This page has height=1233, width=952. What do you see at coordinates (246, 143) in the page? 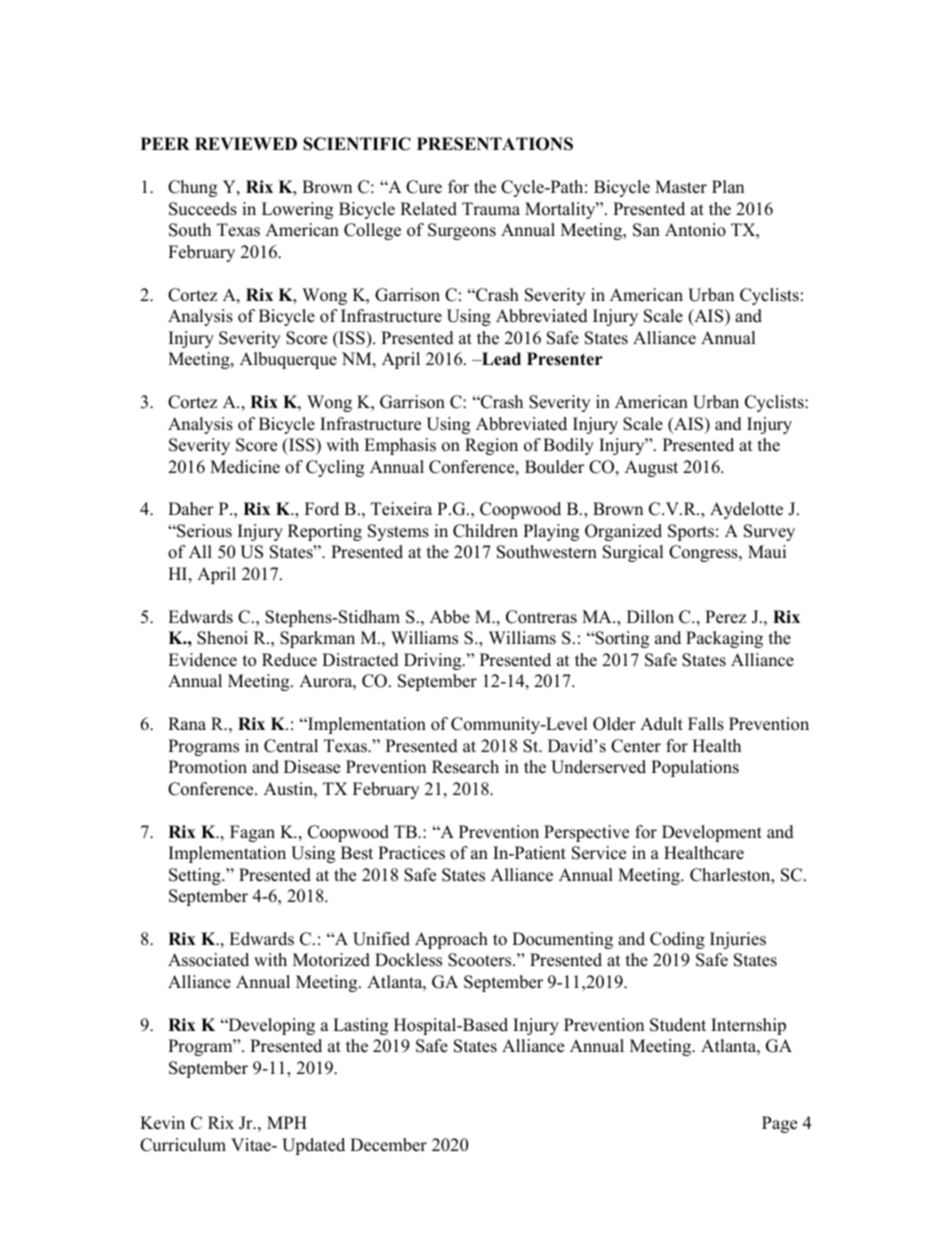
I see `REVIEWED` at bounding box center [246, 143].
